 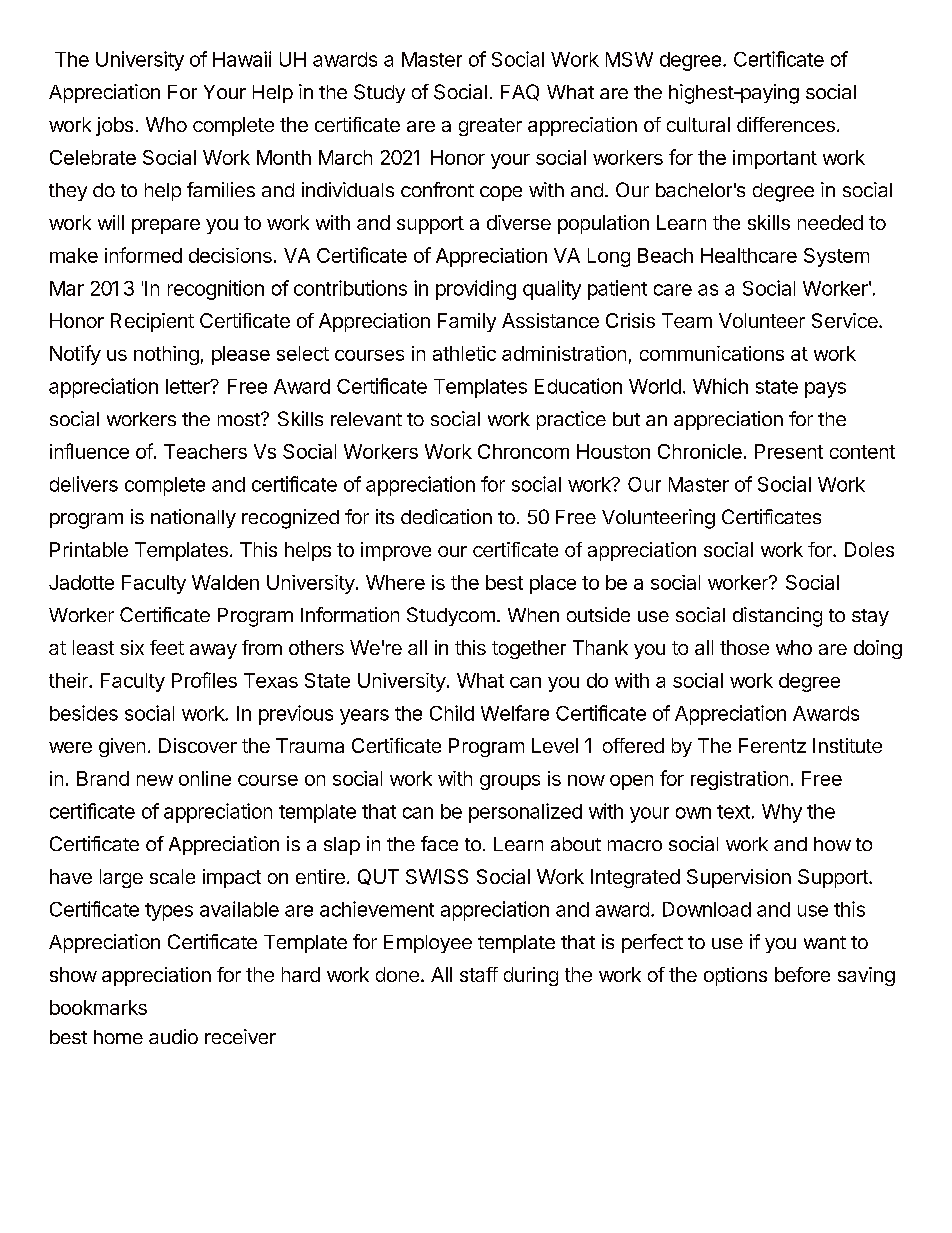 What do you see at coordinates (825, 390) in the screenshot?
I see `pays` at bounding box center [825, 390].
